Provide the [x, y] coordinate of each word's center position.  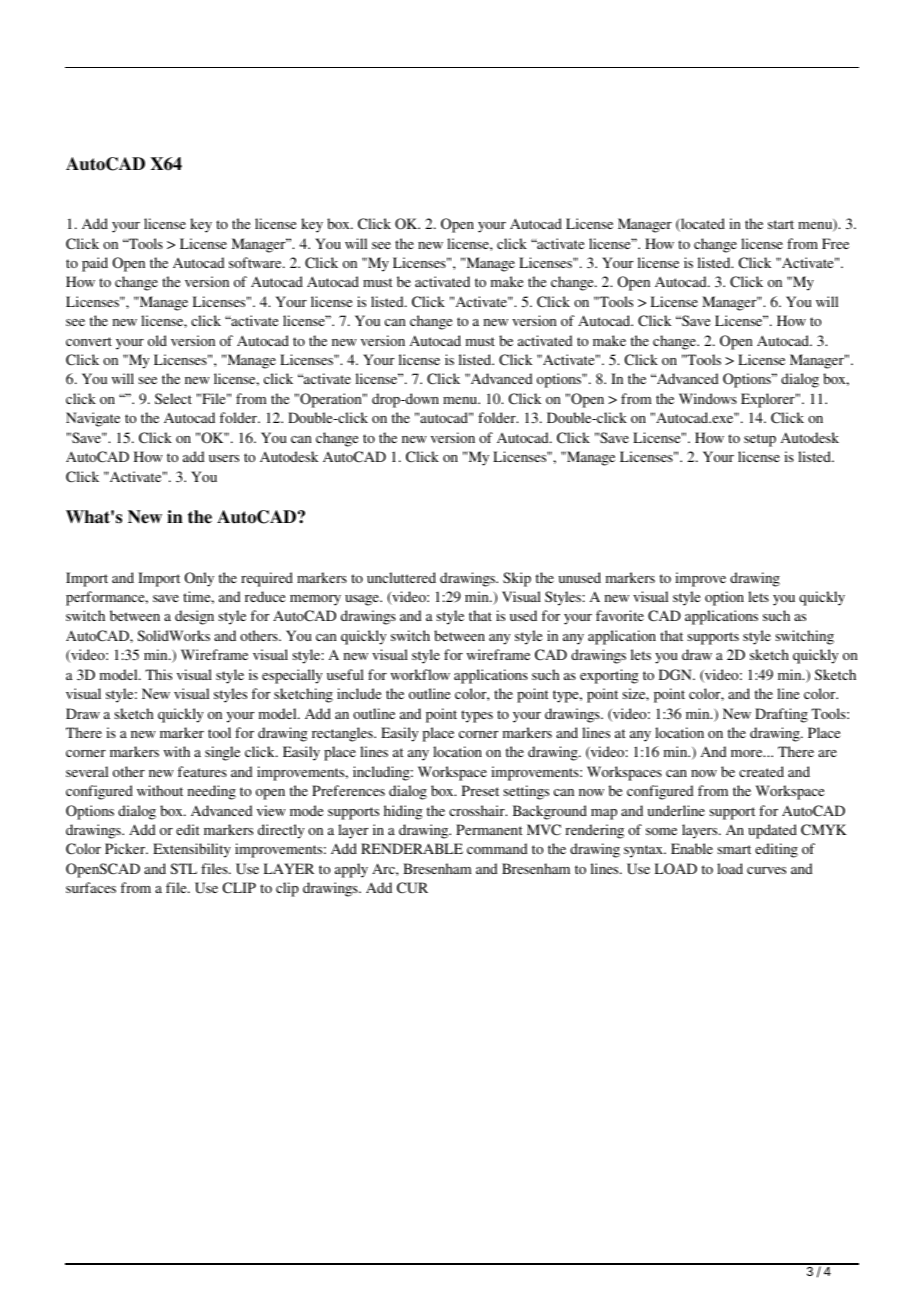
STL [183, 868]
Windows [708, 398]
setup [760, 440]
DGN [676, 675]
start [781, 224]
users [224, 458]
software [256, 262]
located [702, 225]
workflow [420, 674]
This [158, 674]
